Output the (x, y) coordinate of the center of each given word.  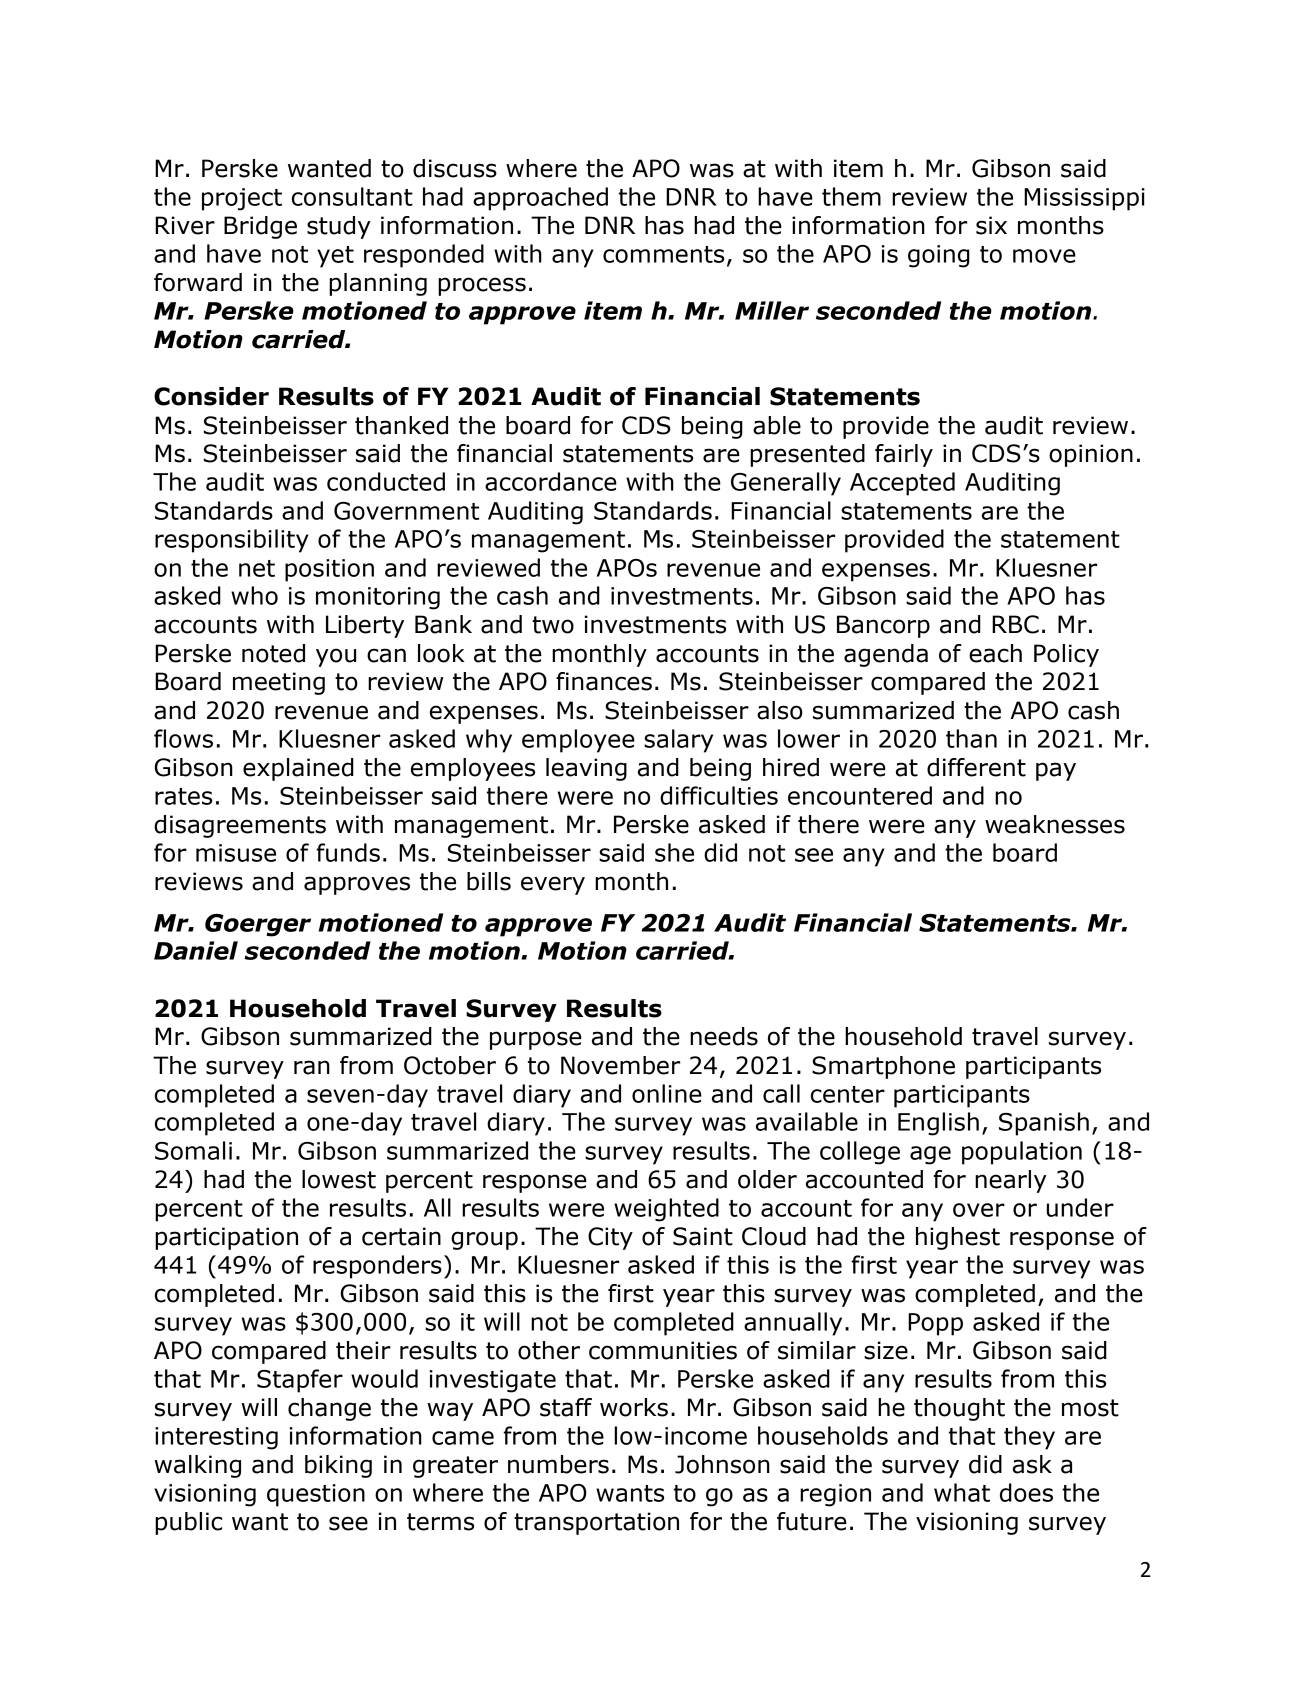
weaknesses (1055, 824)
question (316, 1495)
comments (663, 254)
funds (348, 852)
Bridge (260, 227)
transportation (596, 1523)
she (674, 852)
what (962, 1492)
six (991, 225)
